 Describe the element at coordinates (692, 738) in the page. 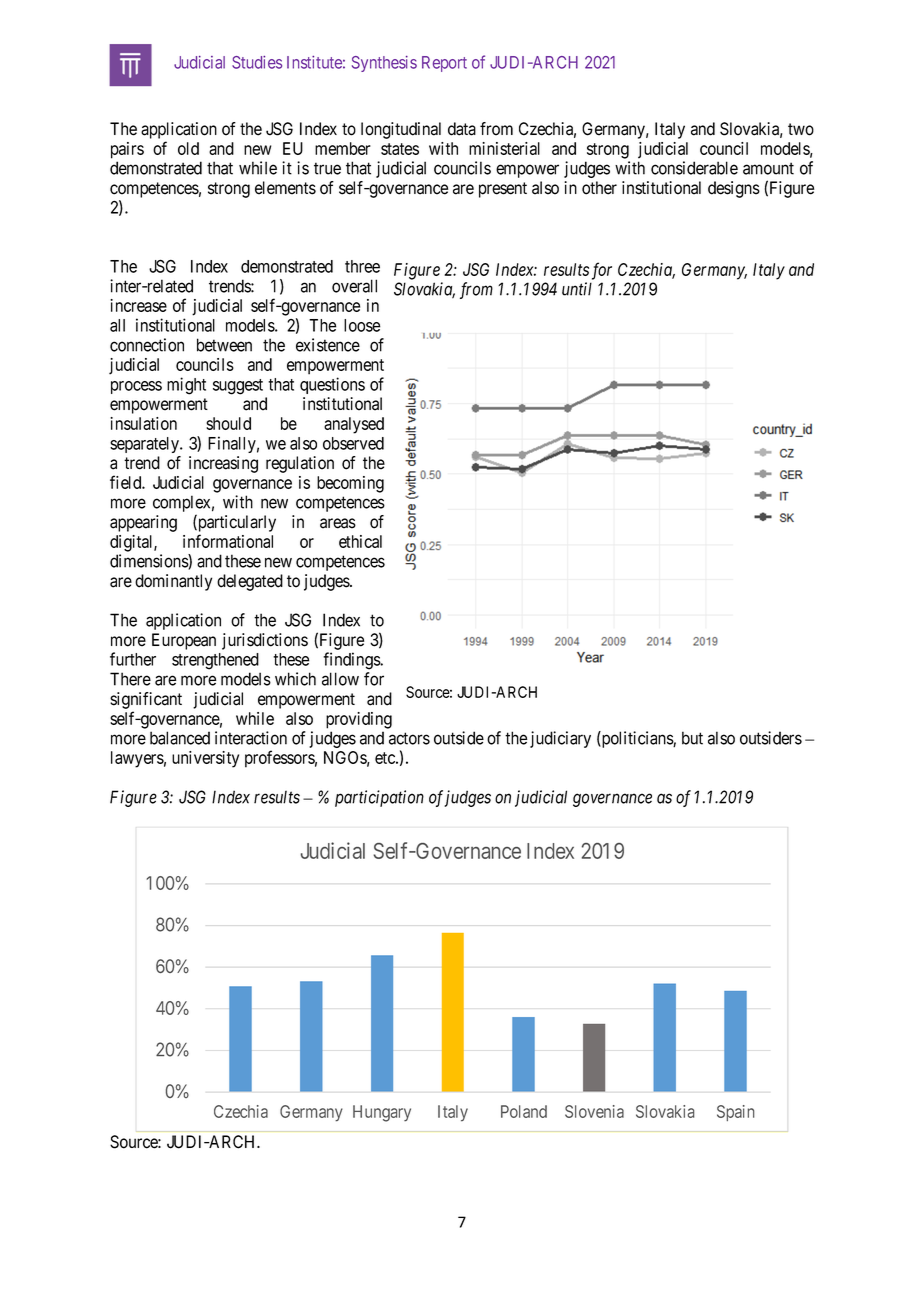

I see `but` at that location.
